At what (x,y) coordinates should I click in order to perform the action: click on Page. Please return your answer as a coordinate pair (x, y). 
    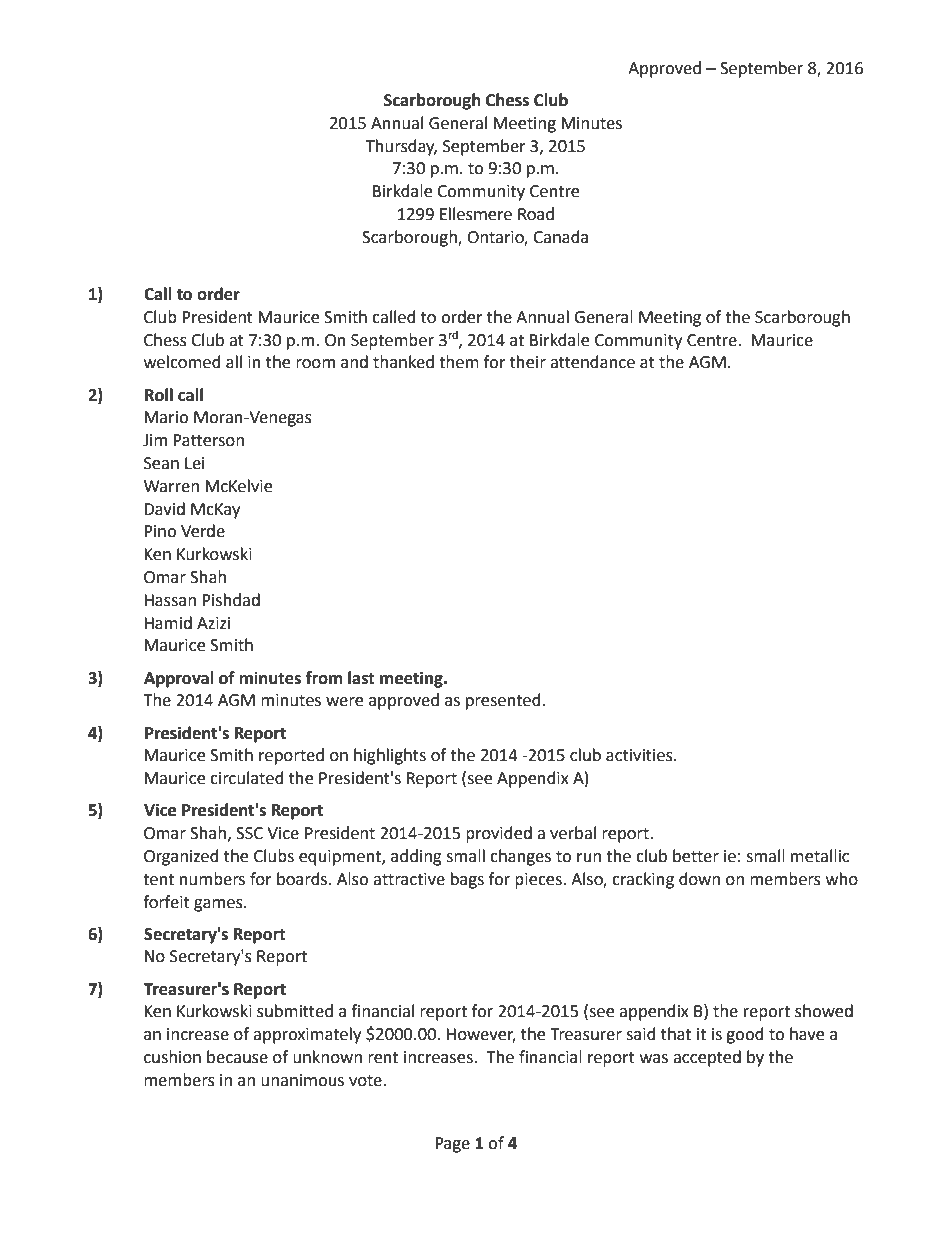
    Looking at the image, I should click on (452, 1145).
